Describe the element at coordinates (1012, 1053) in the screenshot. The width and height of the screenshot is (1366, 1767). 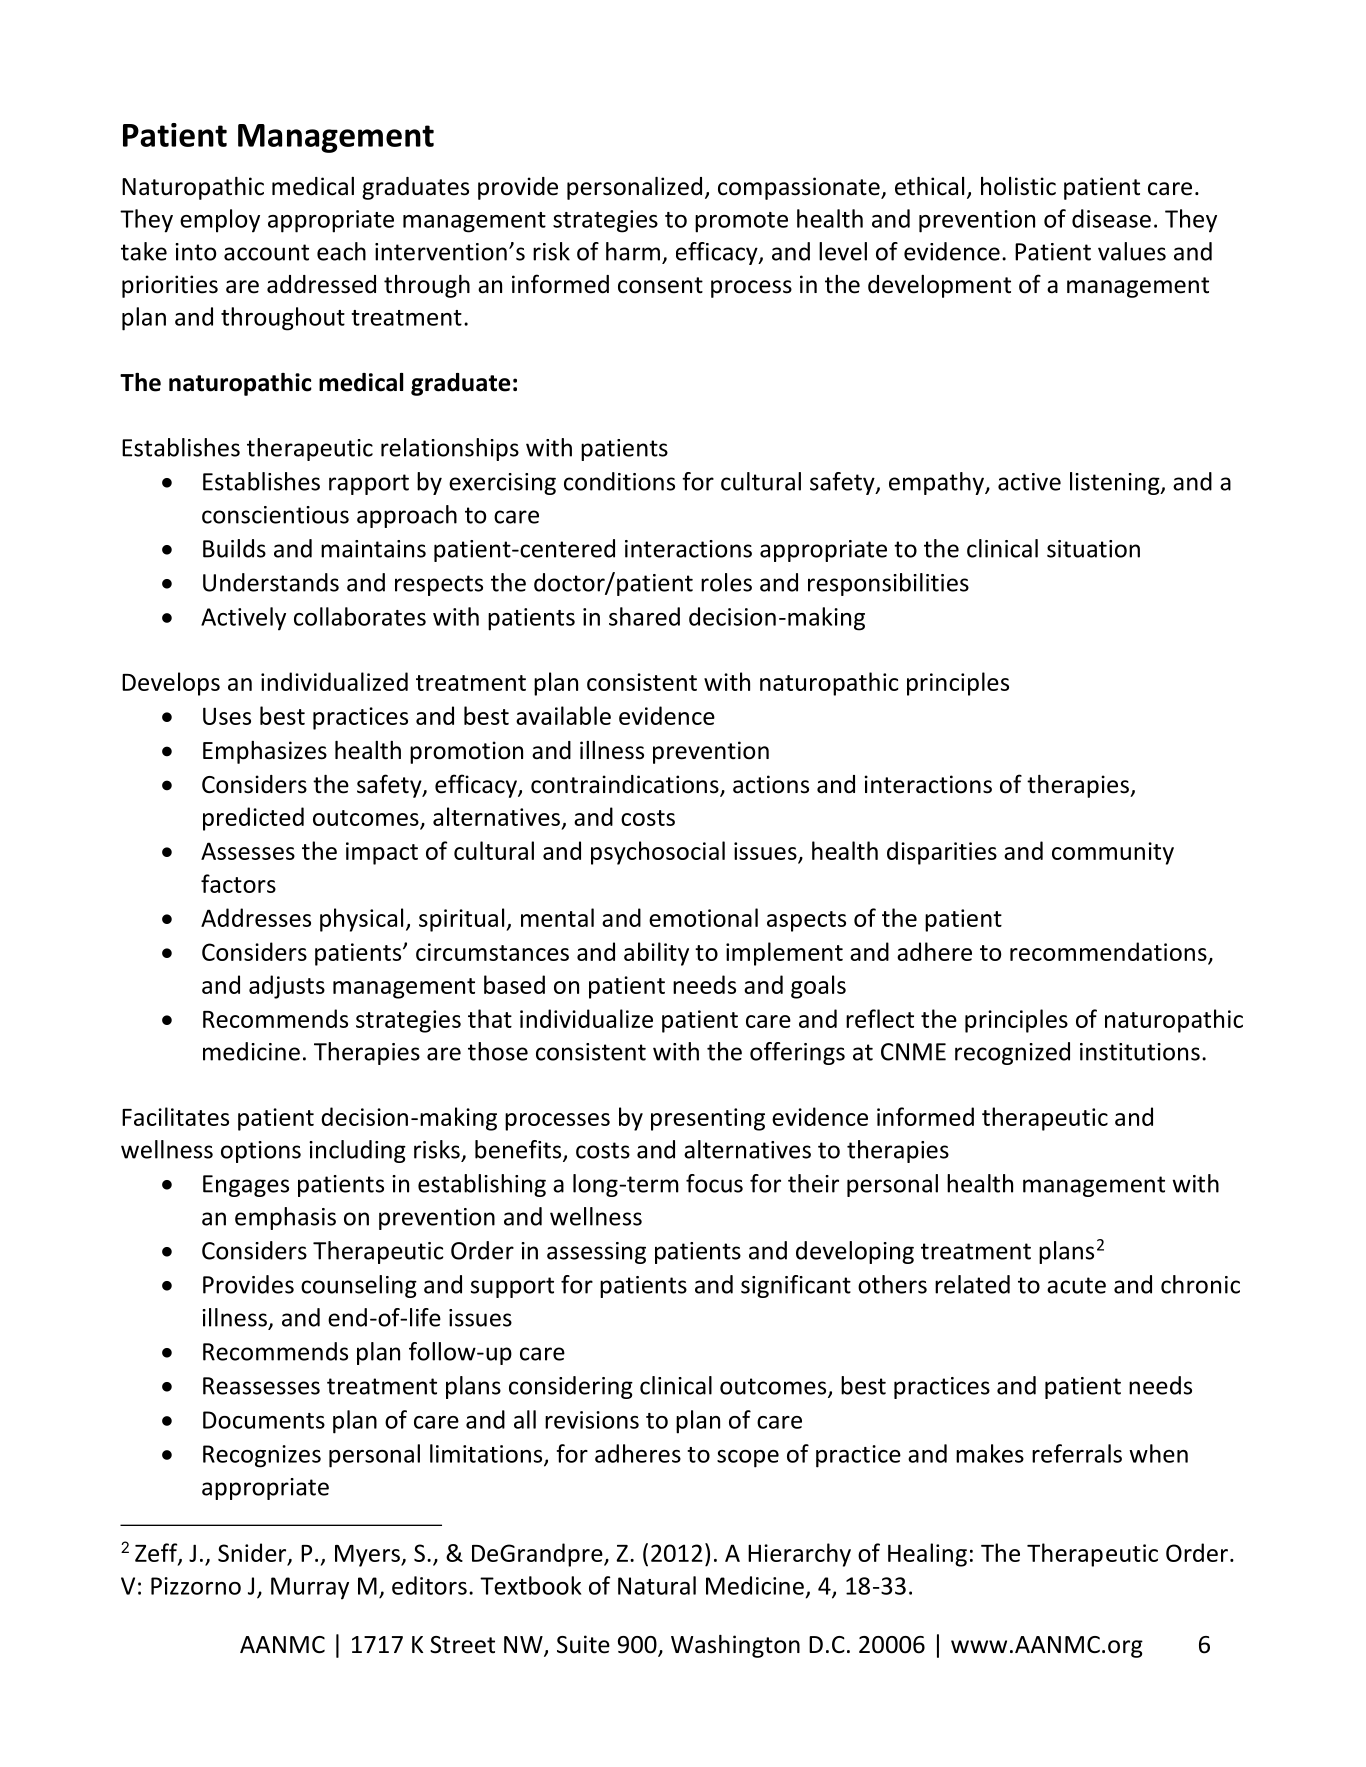
I see `recognized` at that location.
